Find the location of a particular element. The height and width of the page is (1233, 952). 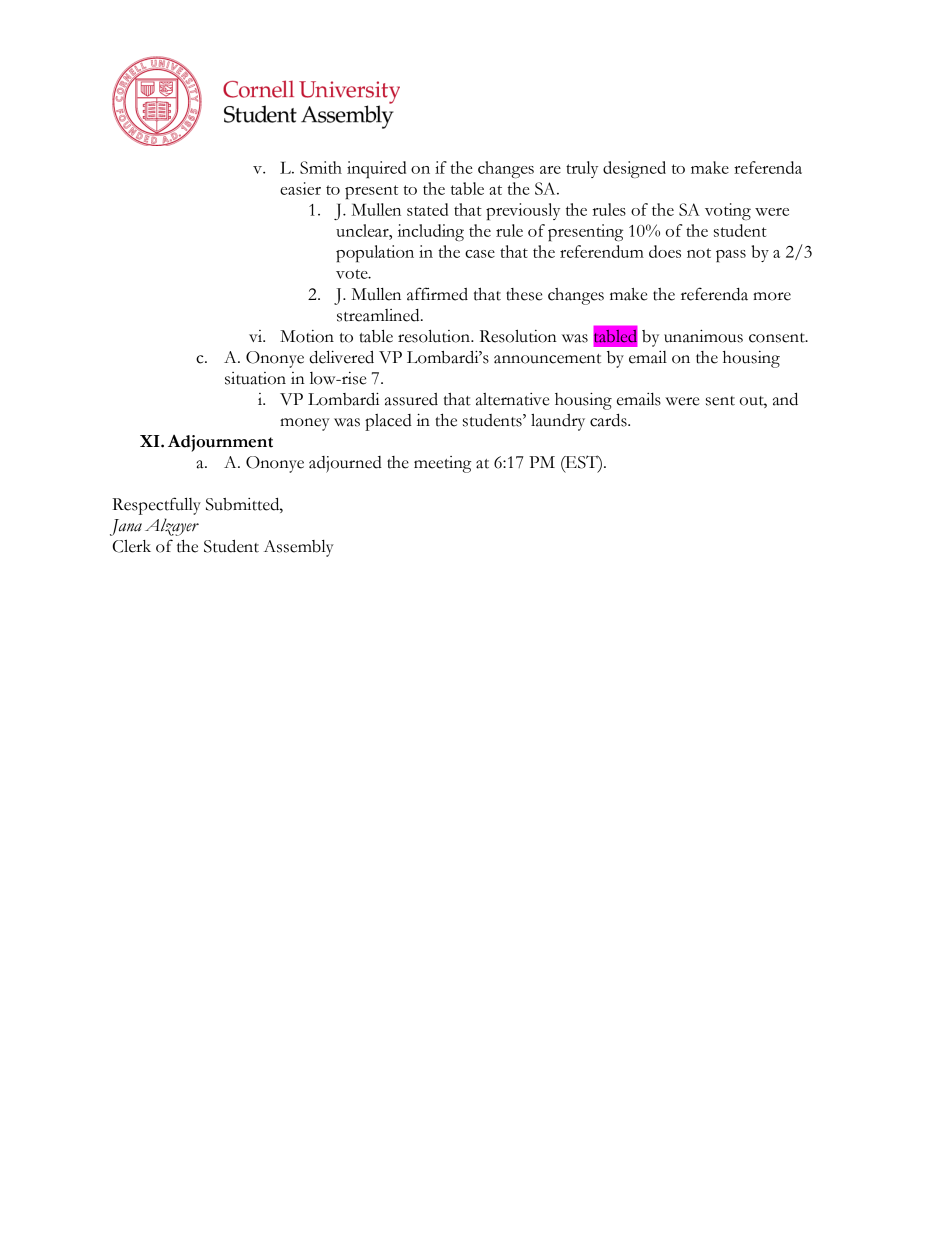

designed is located at coordinates (634, 169).
